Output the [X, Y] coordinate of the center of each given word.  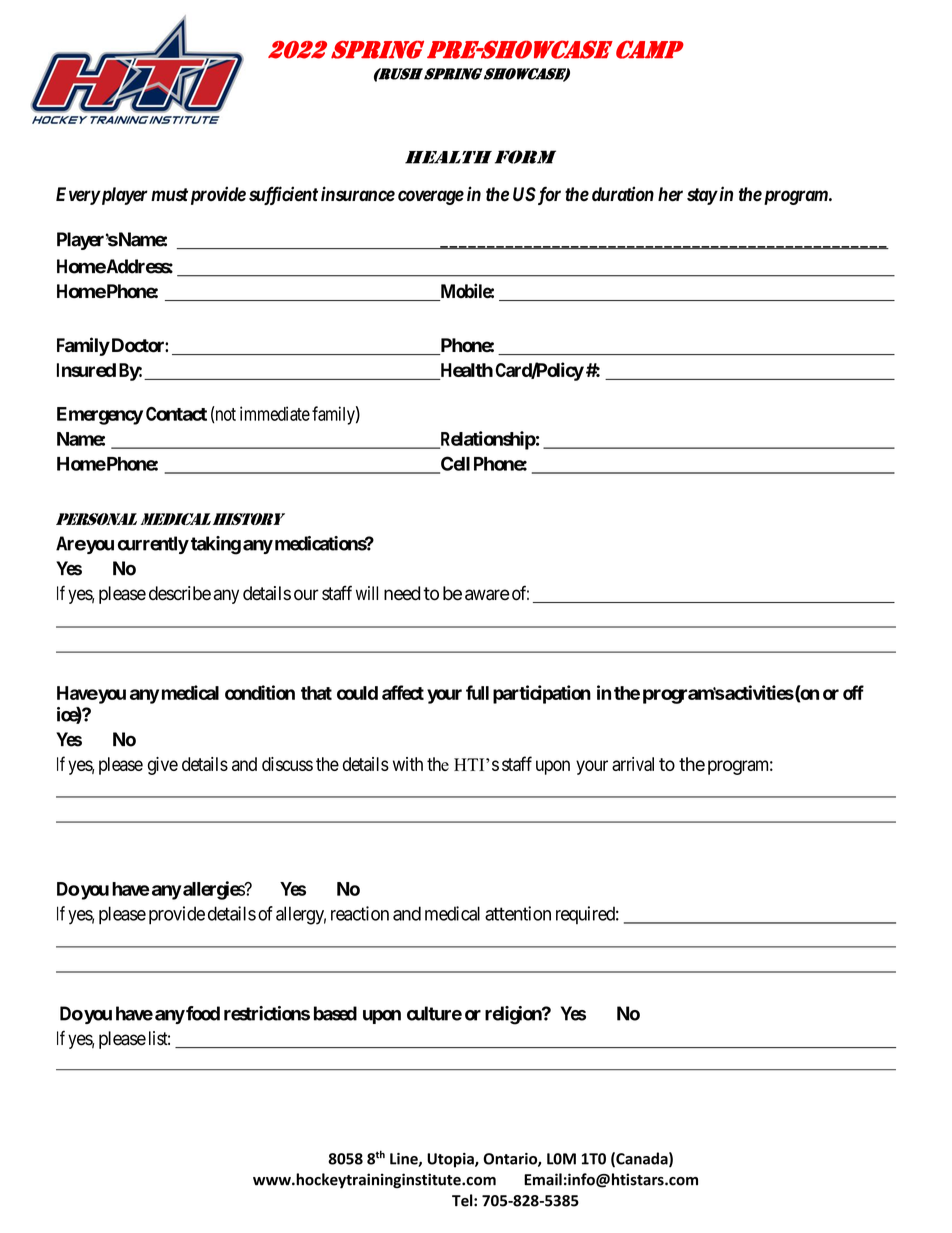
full [477, 692]
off [853, 692]
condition [260, 692]
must [169, 195]
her [670, 194]
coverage [431, 197]
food [202, 1013]
